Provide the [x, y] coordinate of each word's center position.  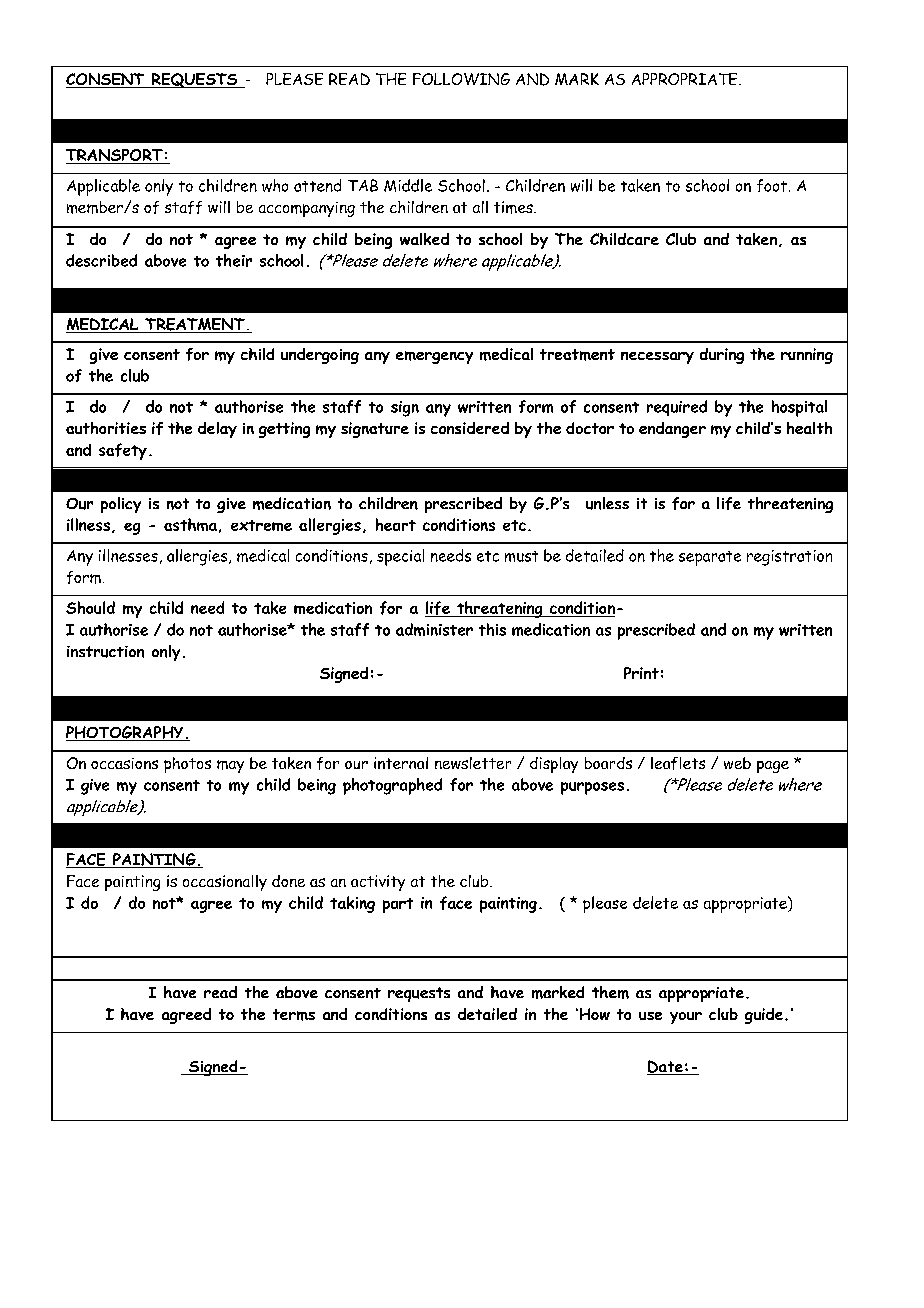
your [686, 1018]
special [400, 557]
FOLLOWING [461, 79]
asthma [190, 524]
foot [772, 185]
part [398, 905]
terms [294, 1015]
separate [710, 558]
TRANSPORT [115, 156]
